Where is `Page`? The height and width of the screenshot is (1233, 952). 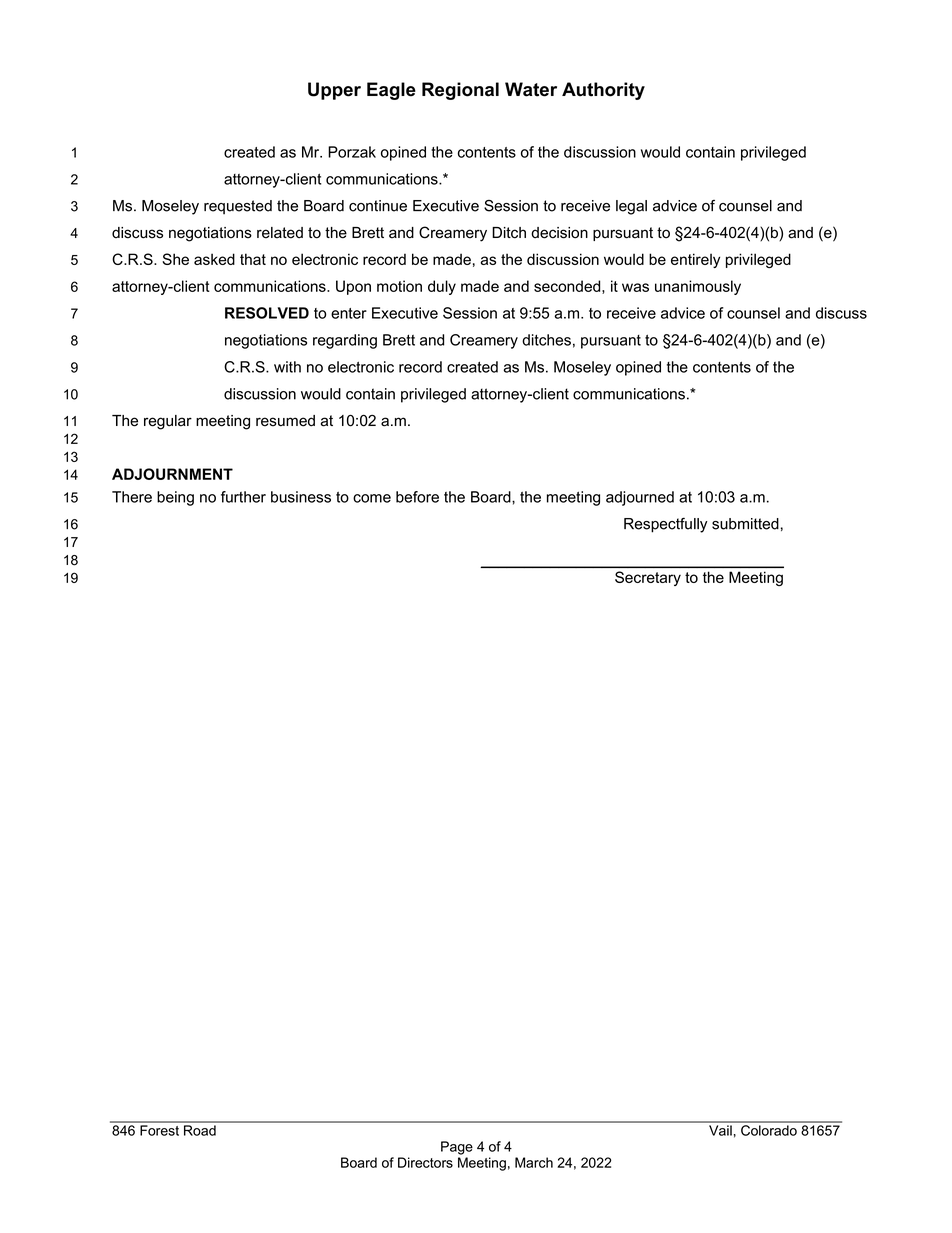 Page is located at coordinates (457, 1148).
